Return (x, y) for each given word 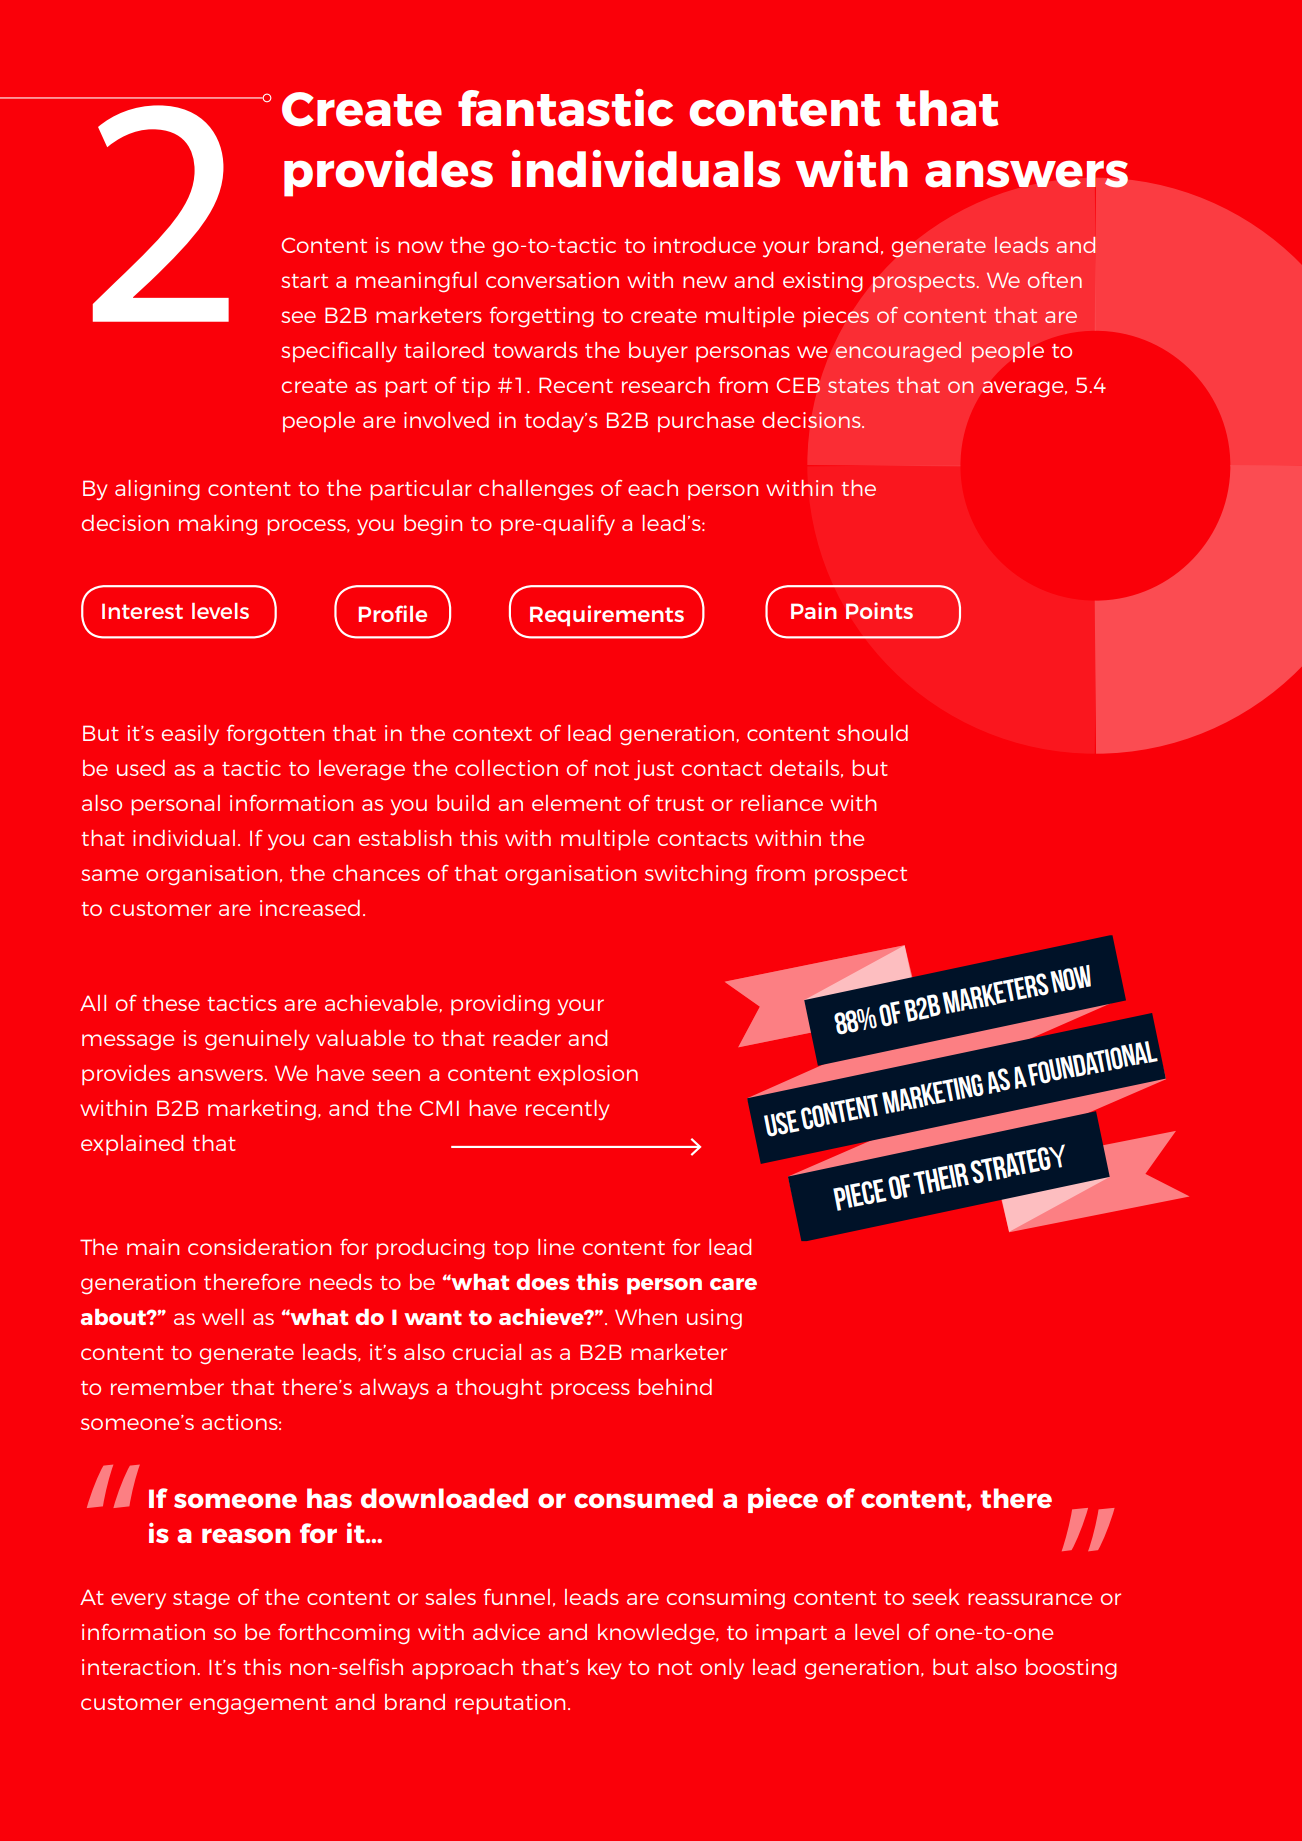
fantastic (565, 108)
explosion (588, 1075)
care (733, 1284)
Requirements (607, 615)
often (1055, 280)
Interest (142, 611)
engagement (259, 1705)
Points (879, 610)
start (304, 281)
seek (935, 1597)
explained (132, 1145)
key (604, 1669)
